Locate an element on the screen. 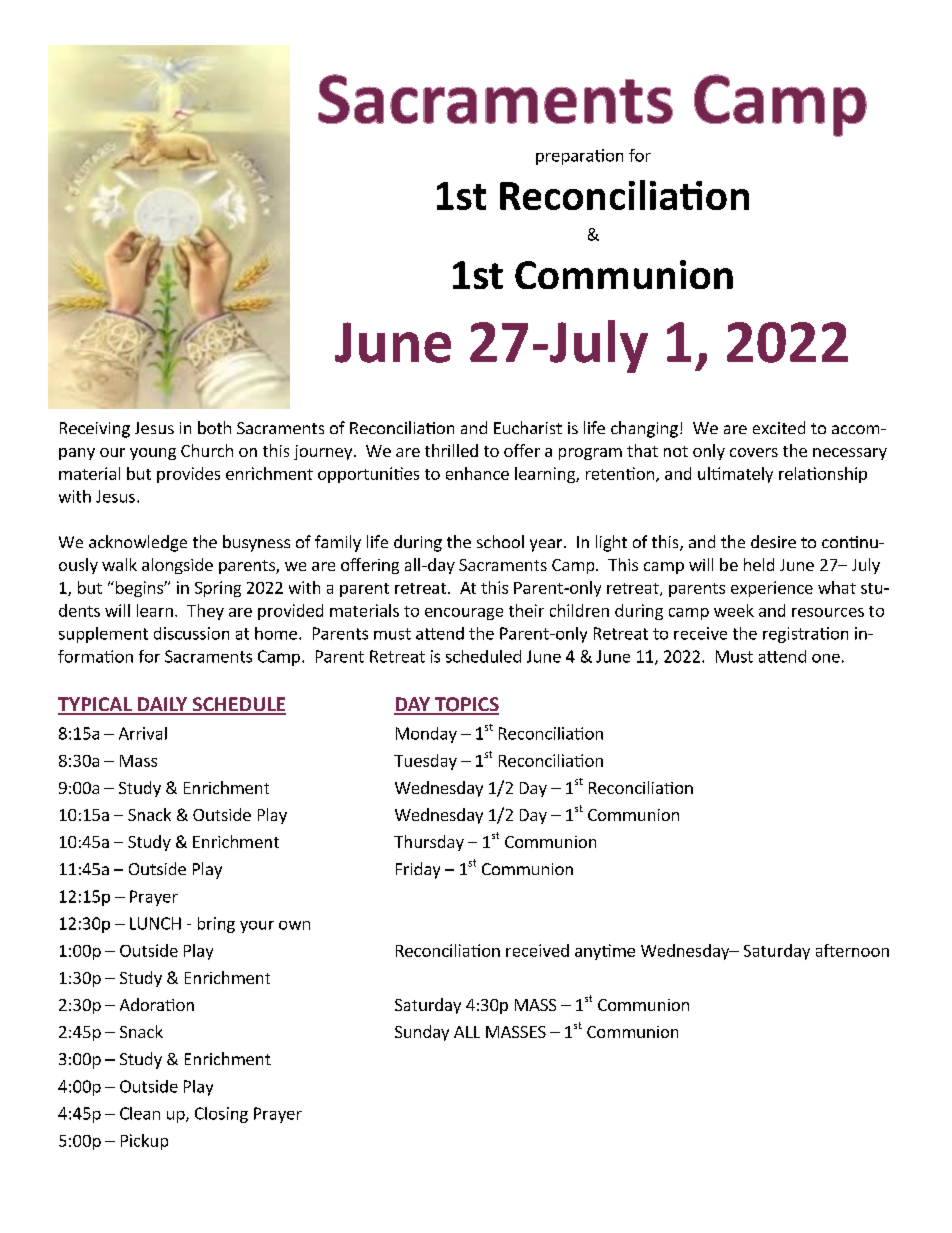 Image resolution: width=952 pixels, height=1233 pixels. provides is located at coordinates (188, 475).
